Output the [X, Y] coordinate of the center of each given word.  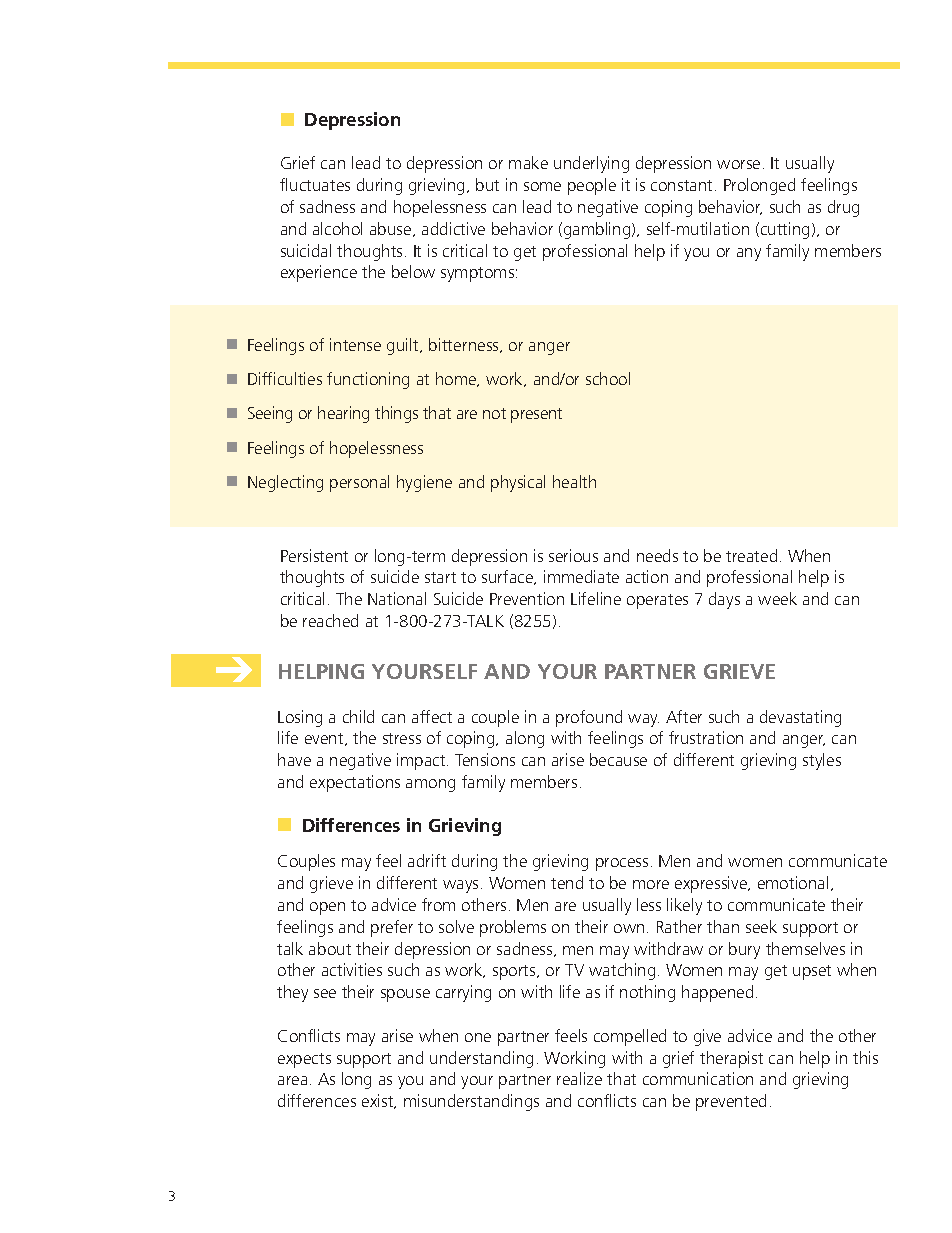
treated [751, 555]
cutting [785, 230]
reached [330, 620]
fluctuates [315, 184]
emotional [793, 882]
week [777, 598]
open [327, 908]
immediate [581, 576]
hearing [343, 414]
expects [304, 1060]
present [536, 415]
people [592, 186]
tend [567, 882]
